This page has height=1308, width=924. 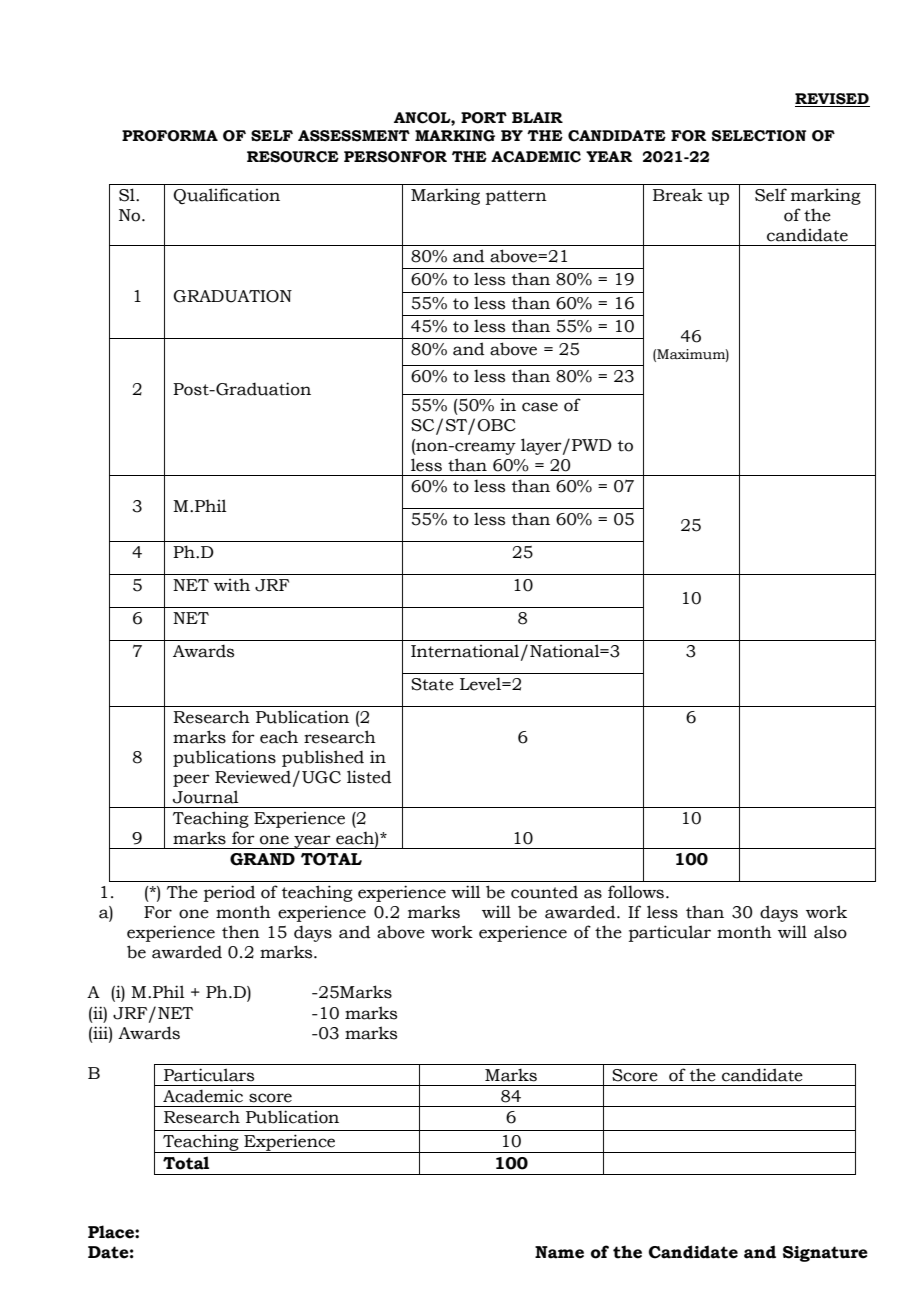 I want to click on published, so click(x=323, y=758).
